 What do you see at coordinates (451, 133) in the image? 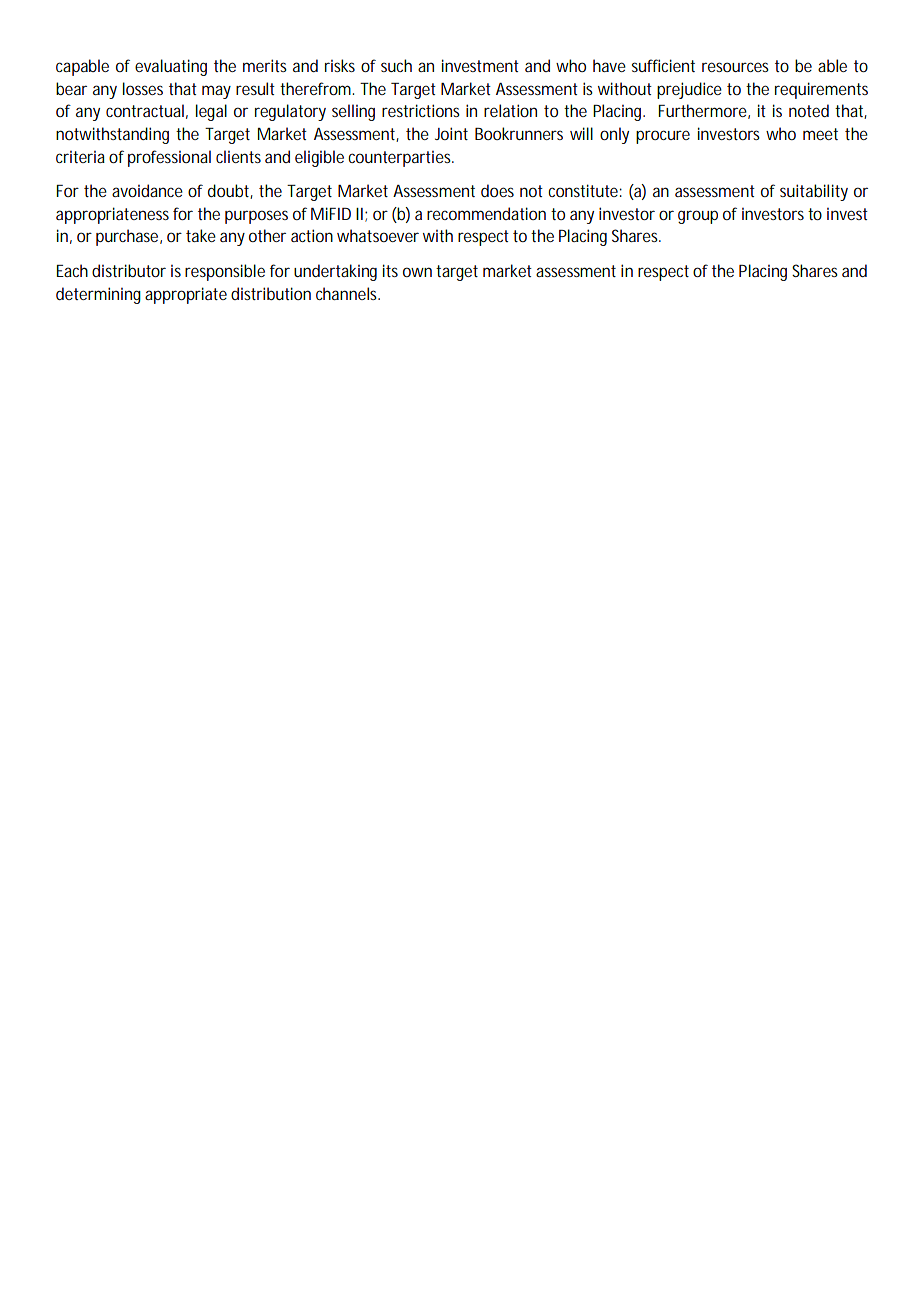
I see `Joint` at bounding box center [451, 133].
